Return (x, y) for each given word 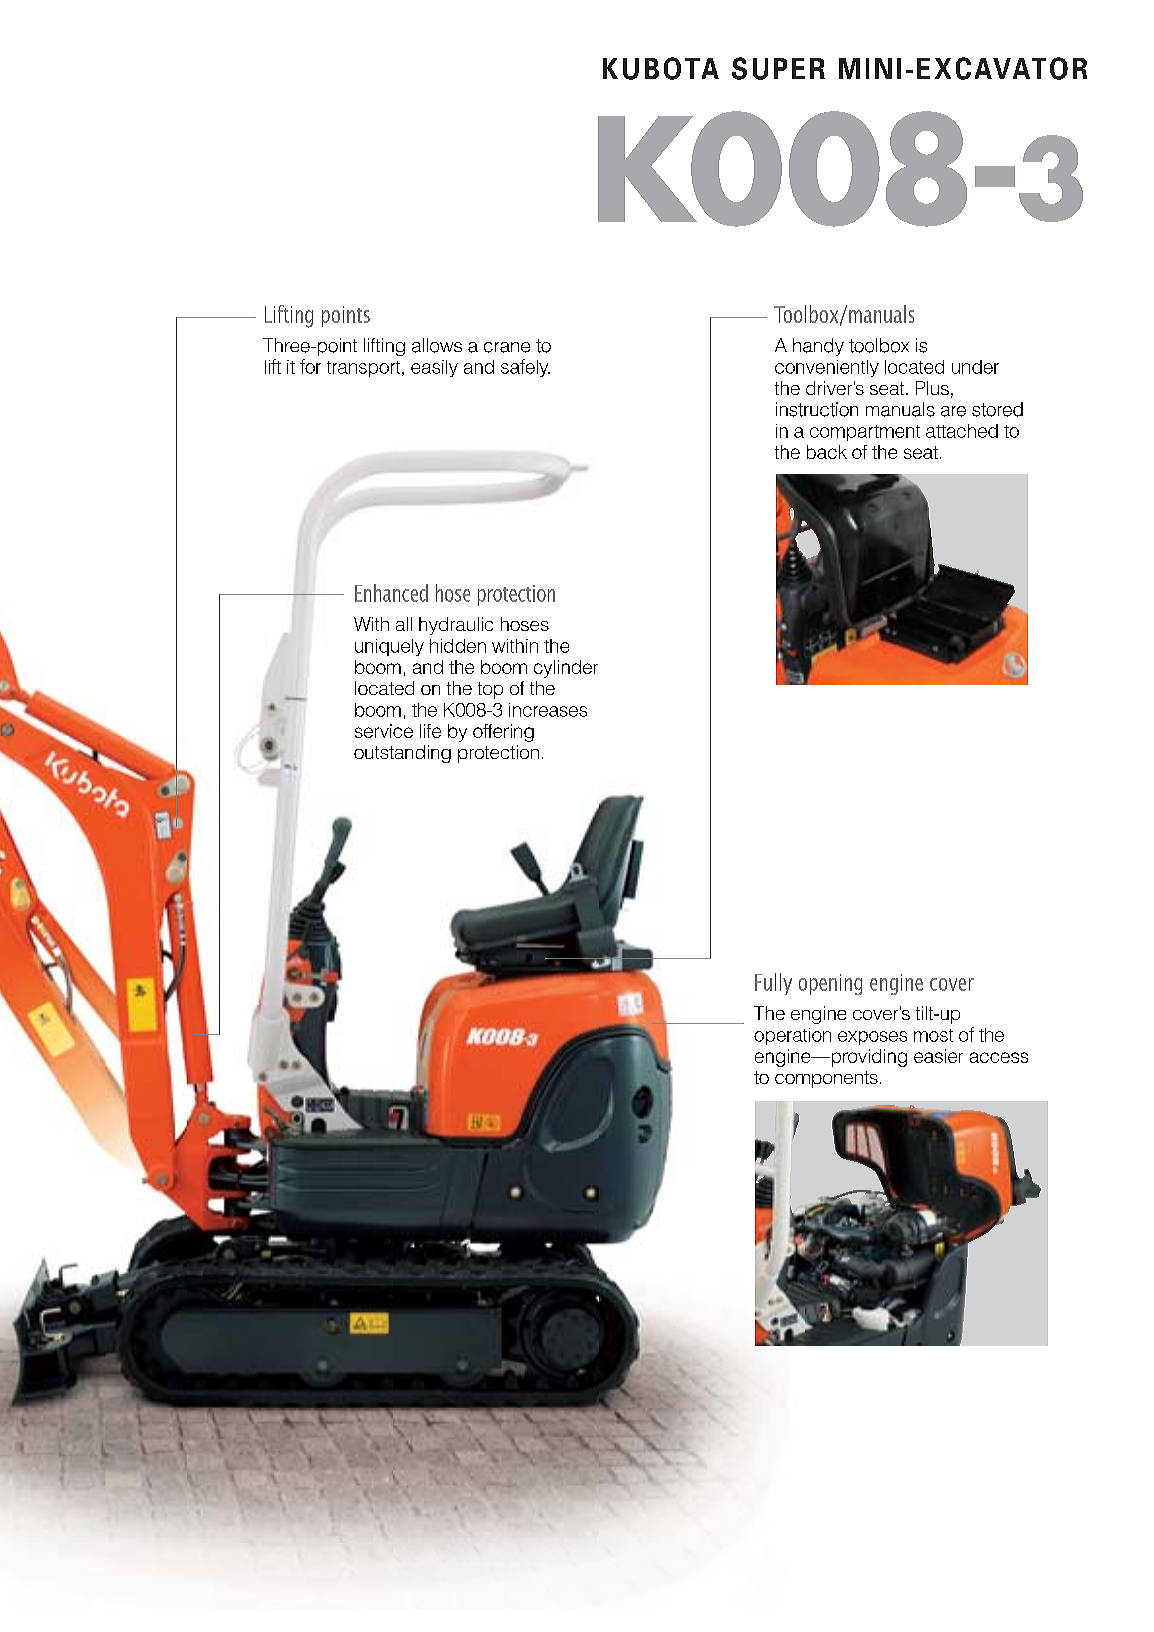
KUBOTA (661, 68)
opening (830, 984)
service (384, 731)
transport (365, 369)
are (953, 411)
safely (525, 368)
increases (548, 710)
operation (792, 1036)
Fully (773, 984)
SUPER (778, 68)
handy (818, 347)
